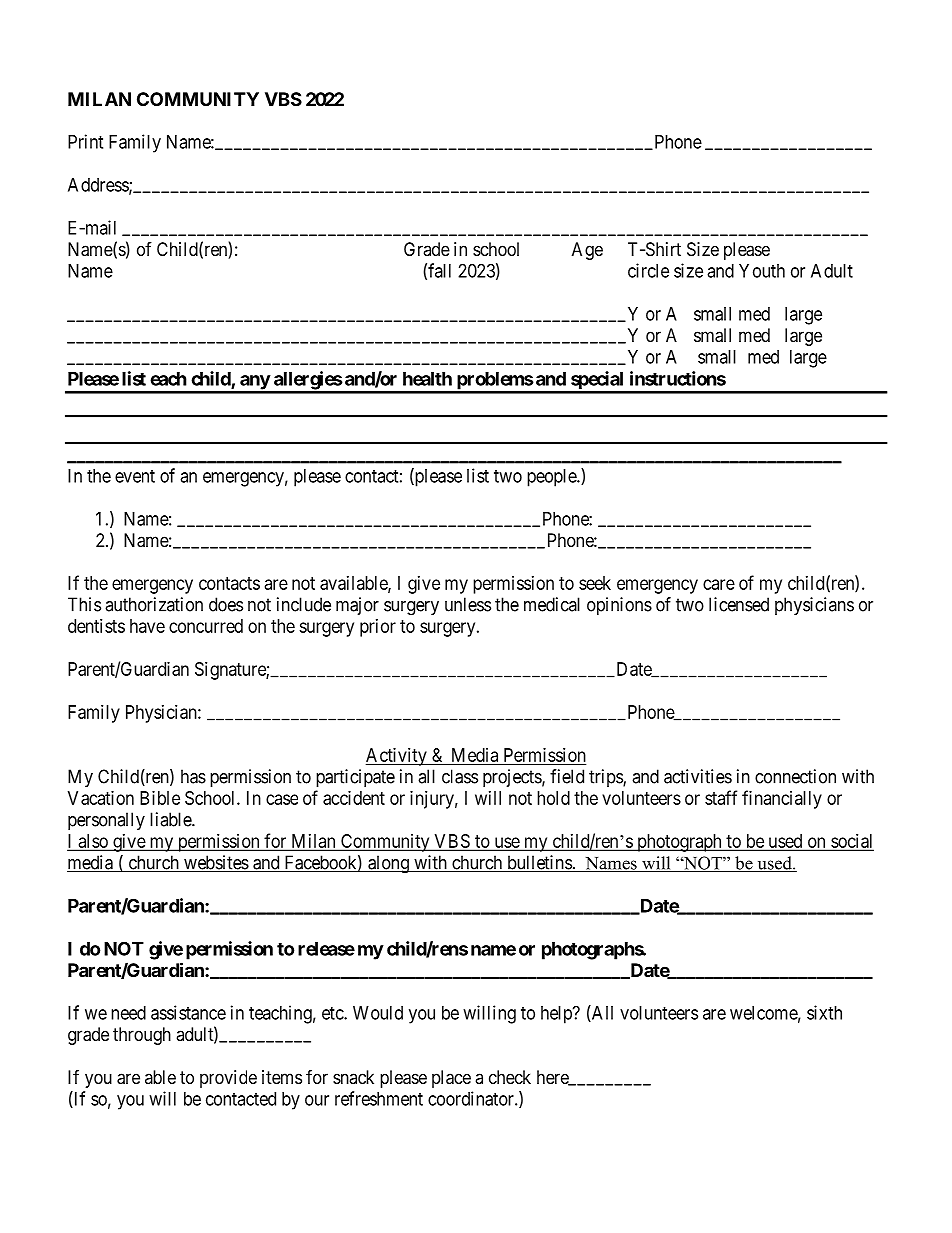  What do you see at coordinates (147, 626) in the image?
I see `have` at bounding box center [147, 626].
